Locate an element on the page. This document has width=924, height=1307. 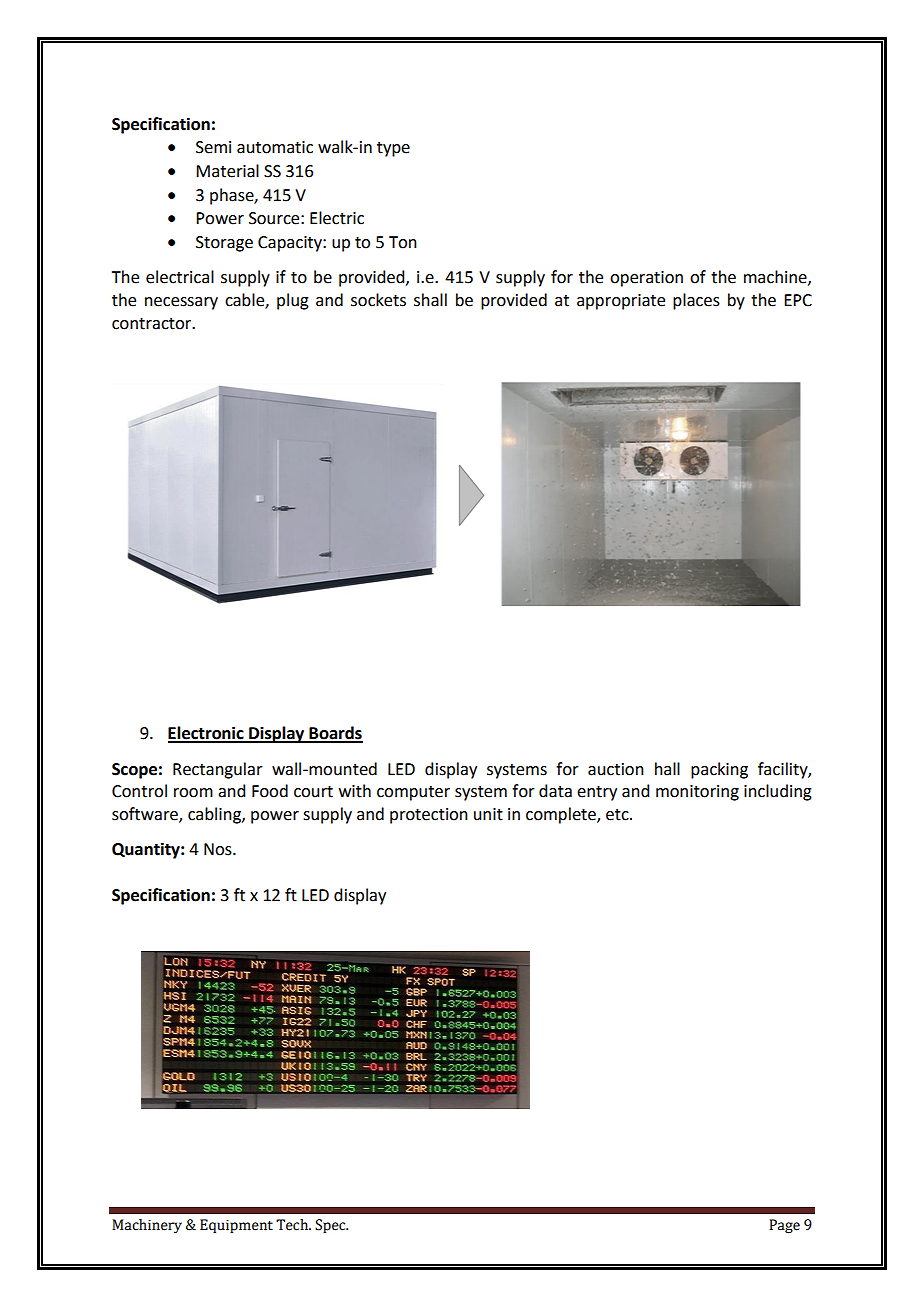
Nos is located at coordinates (219, 849).
